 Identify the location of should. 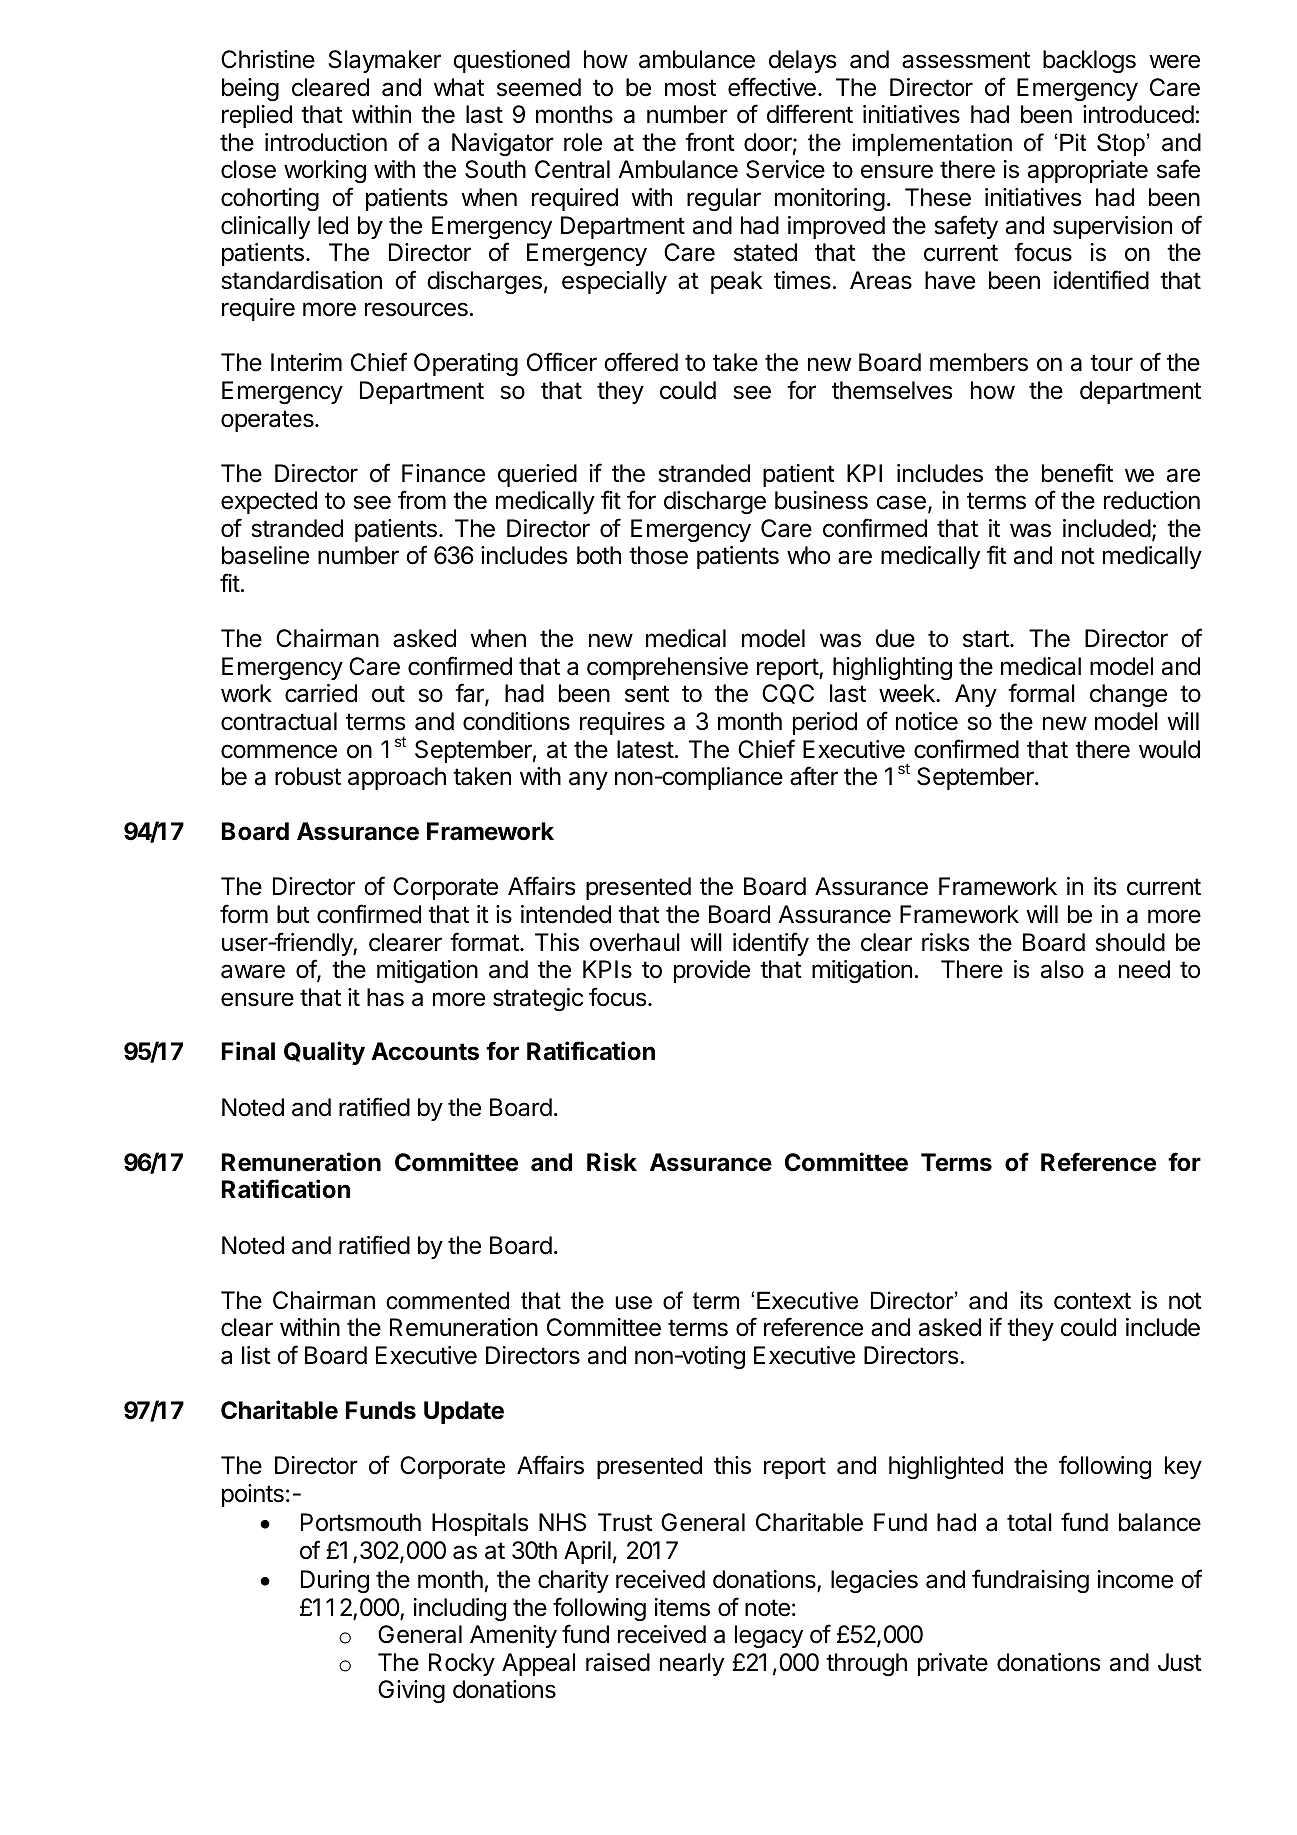
(1130, 942).
